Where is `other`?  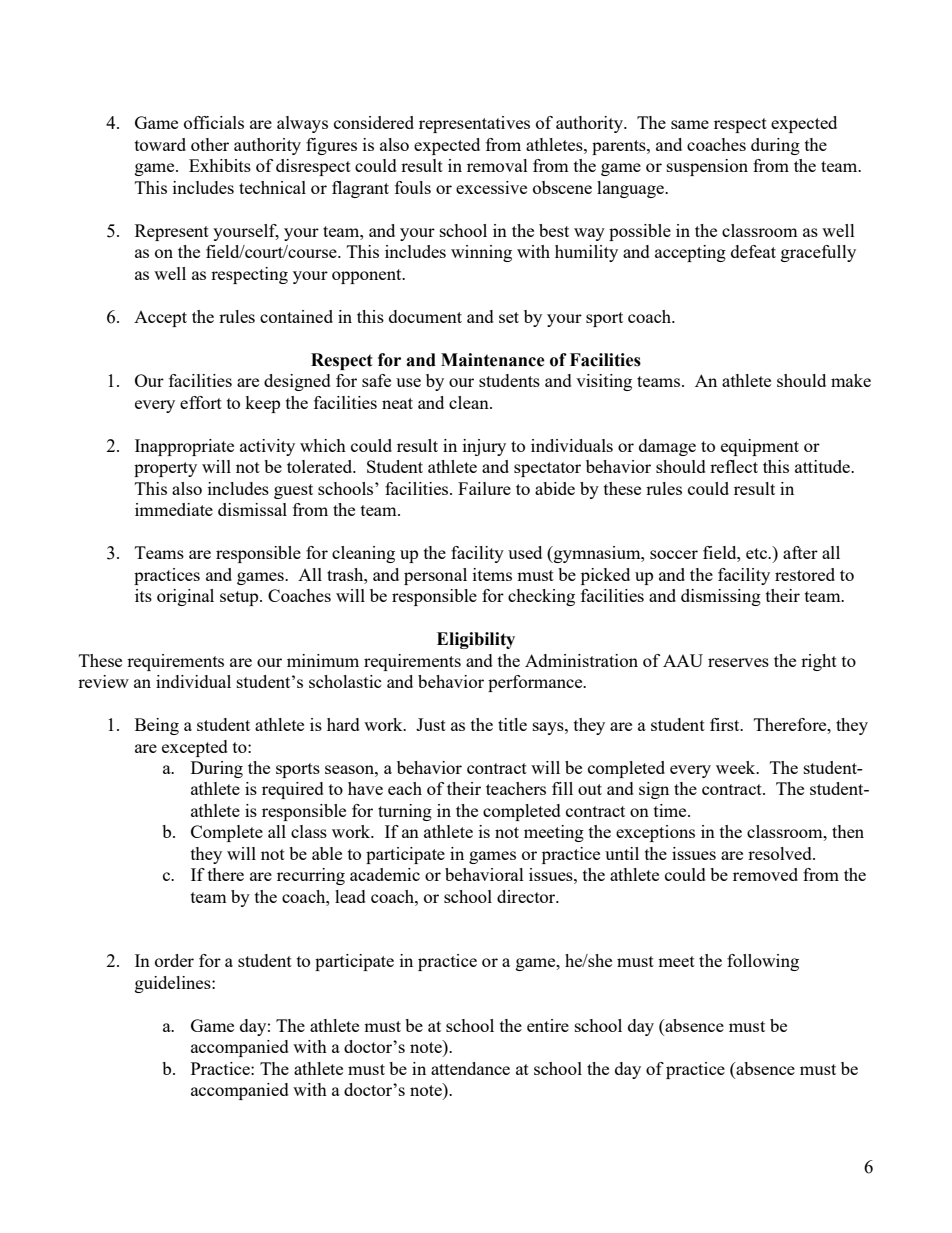 other is located at coordinates (210, 144).
